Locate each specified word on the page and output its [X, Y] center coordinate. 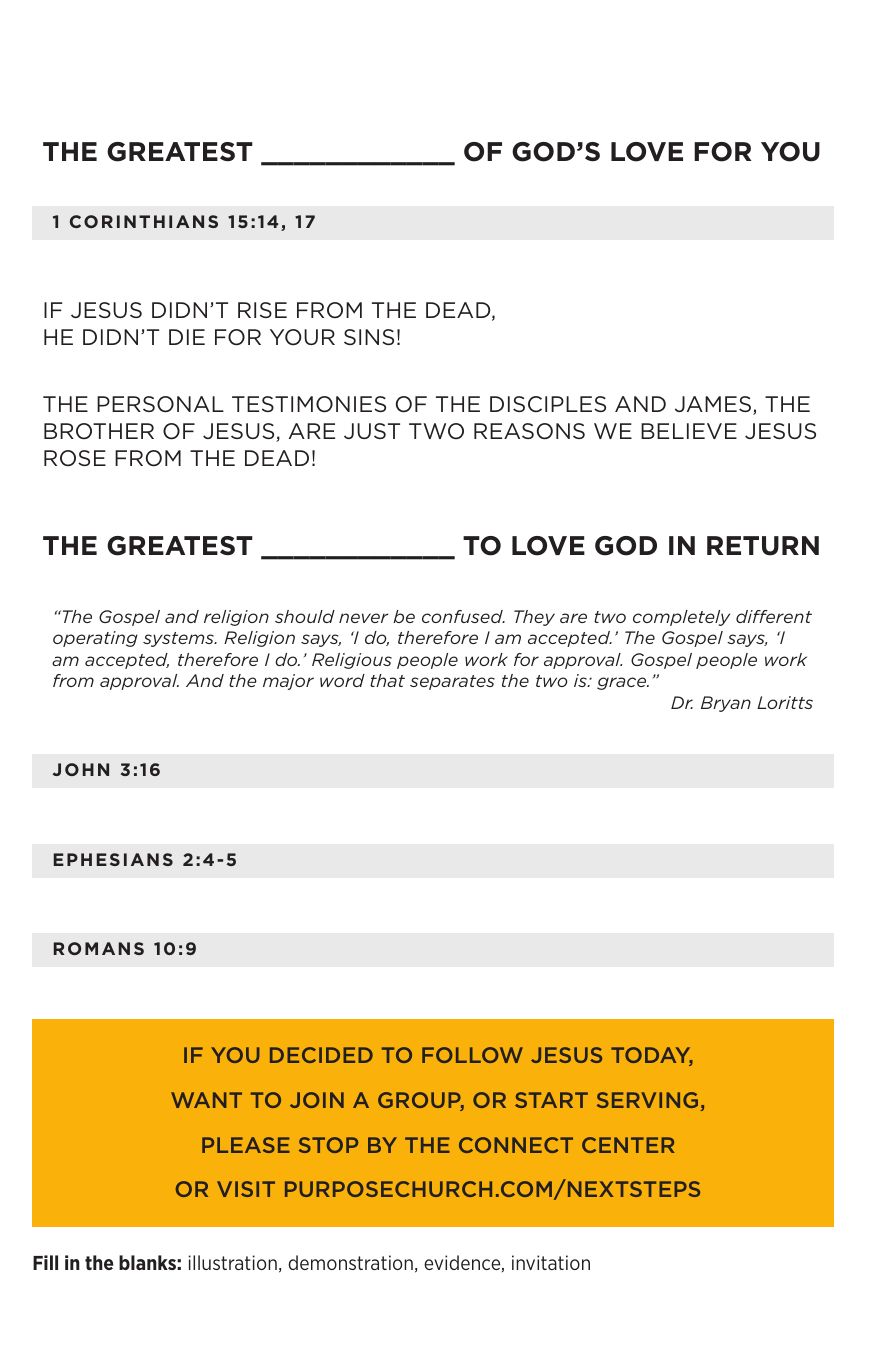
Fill [45, 1262]
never [363, 618]
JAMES [713, 404]
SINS [369, 337]
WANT [206, 1100]
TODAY [652, 1056]
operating [95, 639]
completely [681, 618]
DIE [187, 337]
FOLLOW [472, 1055]
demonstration [350, 1262]
